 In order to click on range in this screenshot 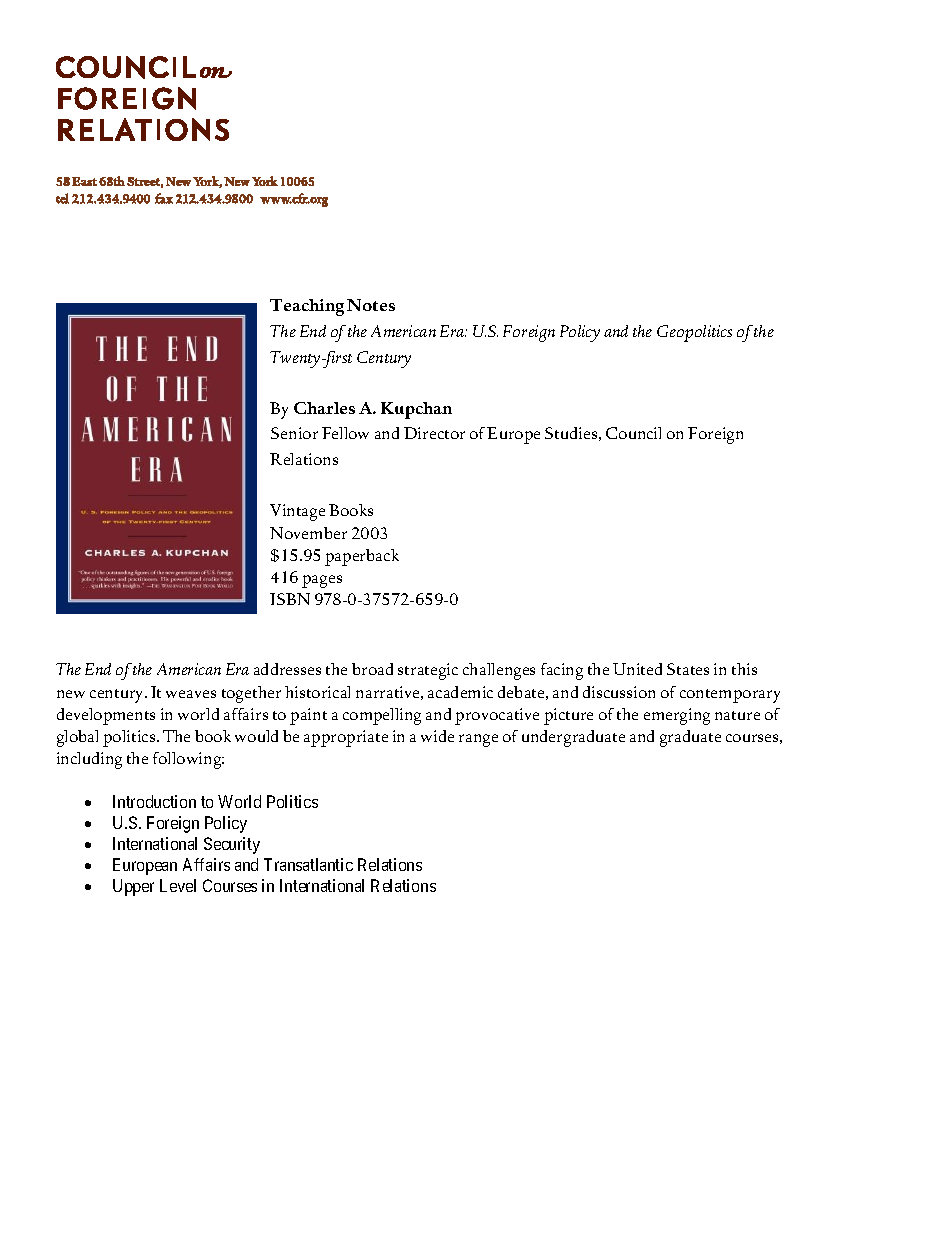, I will do `click(478, 740)`.
